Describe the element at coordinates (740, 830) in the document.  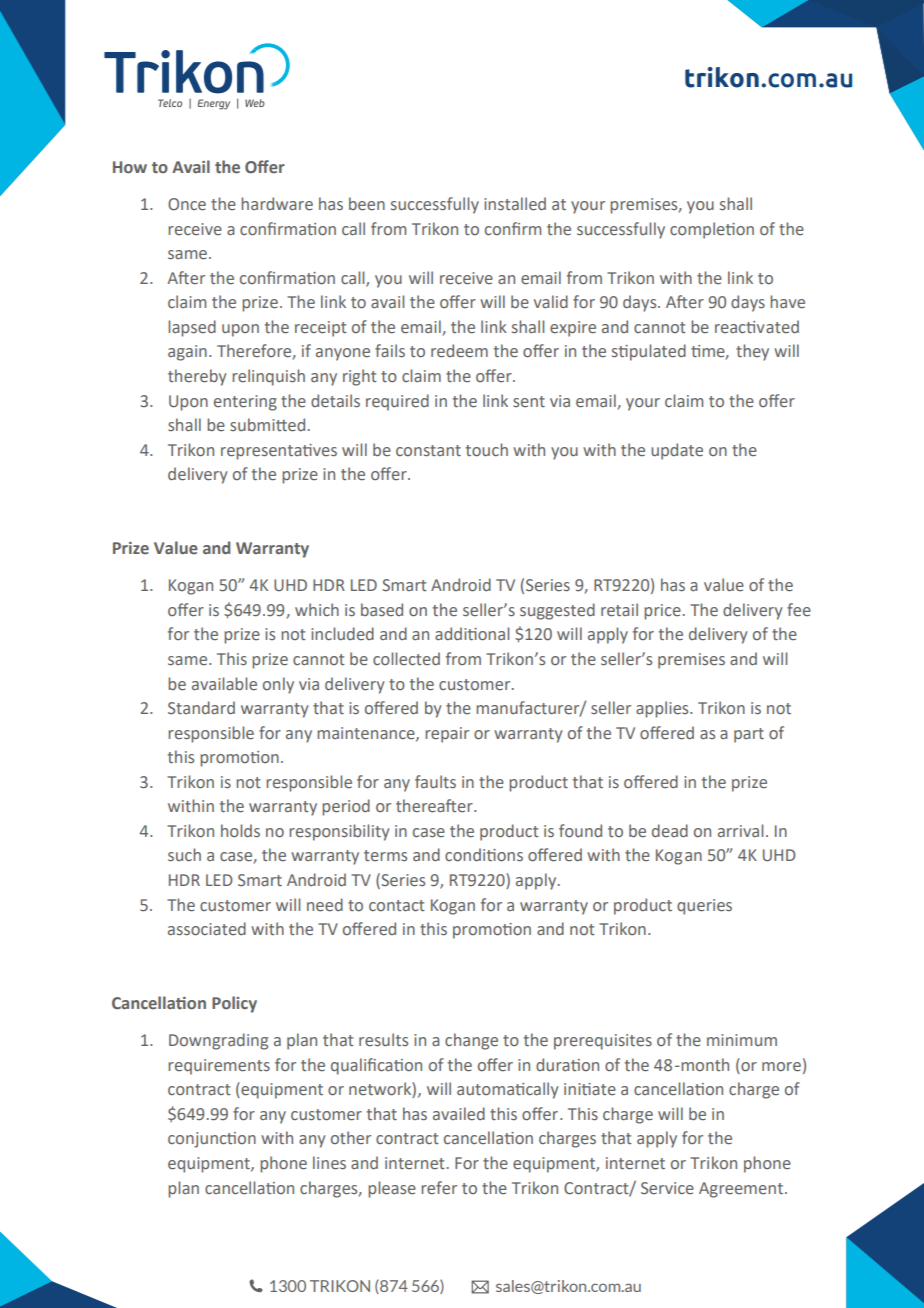
I see `arrival` at that location.
